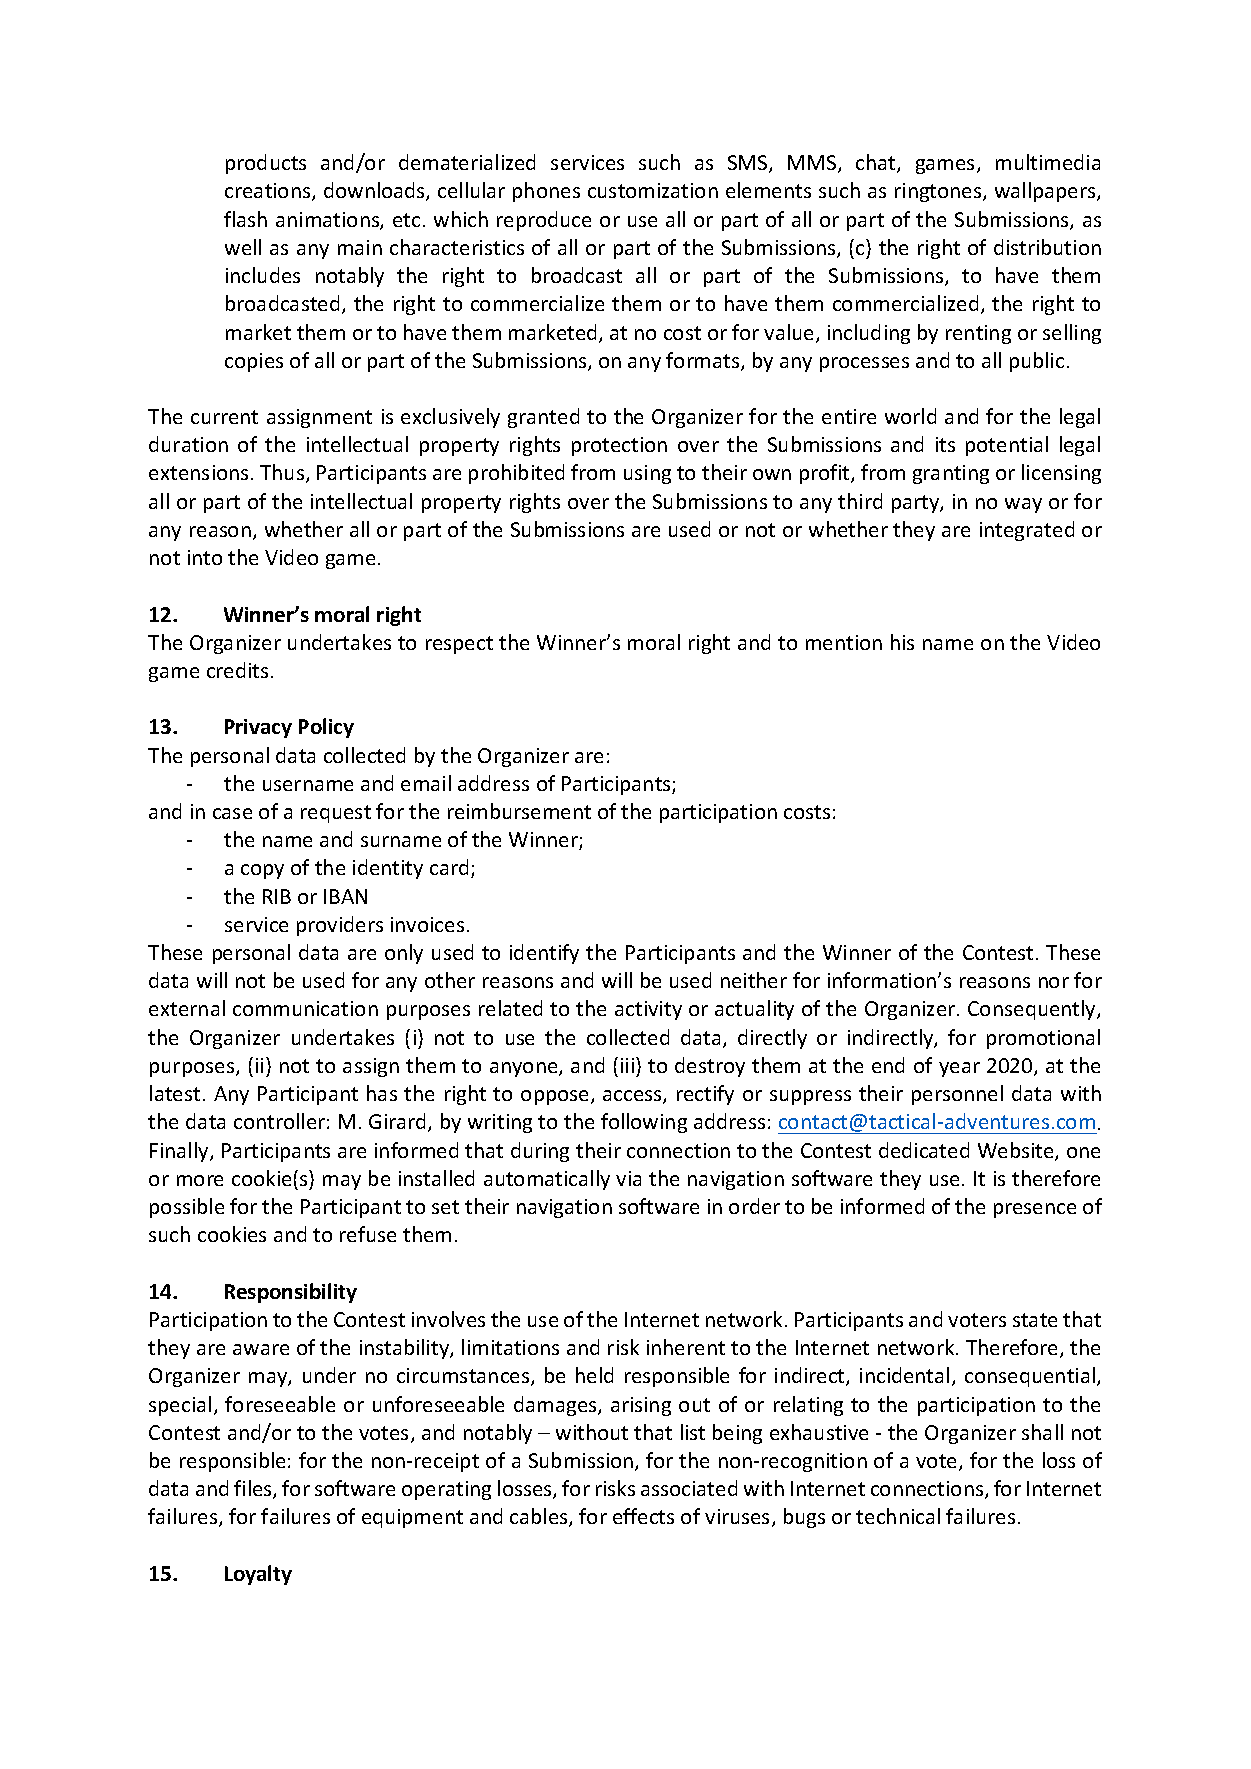 The image size is (1251, 1769). What do you see at coordinates (459, 645) in the screenshot?
I see `respect` at bounding box center [459, 645].
